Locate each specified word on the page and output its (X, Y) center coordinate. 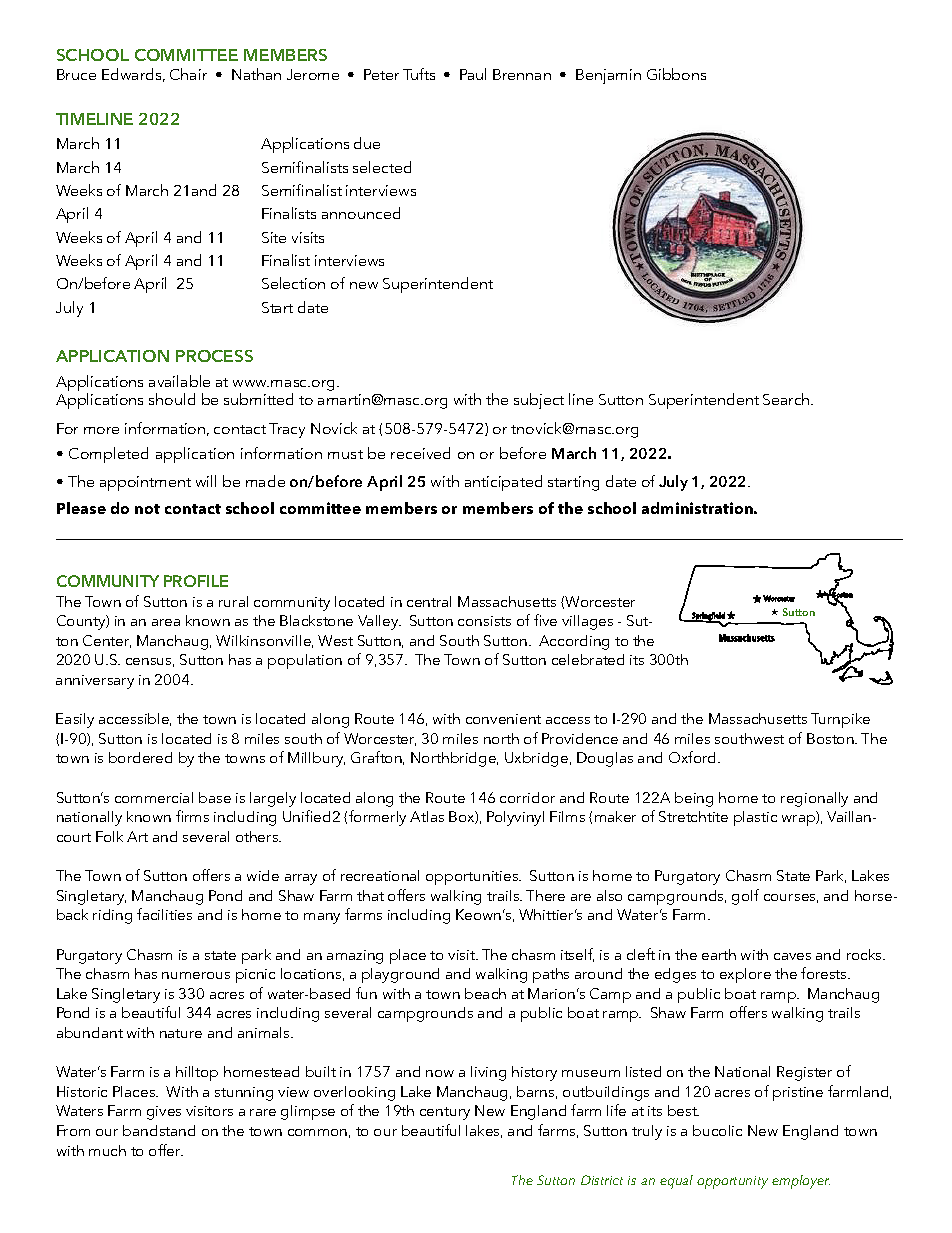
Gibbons (676, 74)
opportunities (473, 878)
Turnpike (840, 720)
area (166, 622)
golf (745, 897)
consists (484, 621)
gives (164, 1113)
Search (787, 399)
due (367, 143)
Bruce (76, 74)
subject (539, 401)
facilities (164, 914)
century (445, 1113)
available (179, 381)
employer (801, 1182)
